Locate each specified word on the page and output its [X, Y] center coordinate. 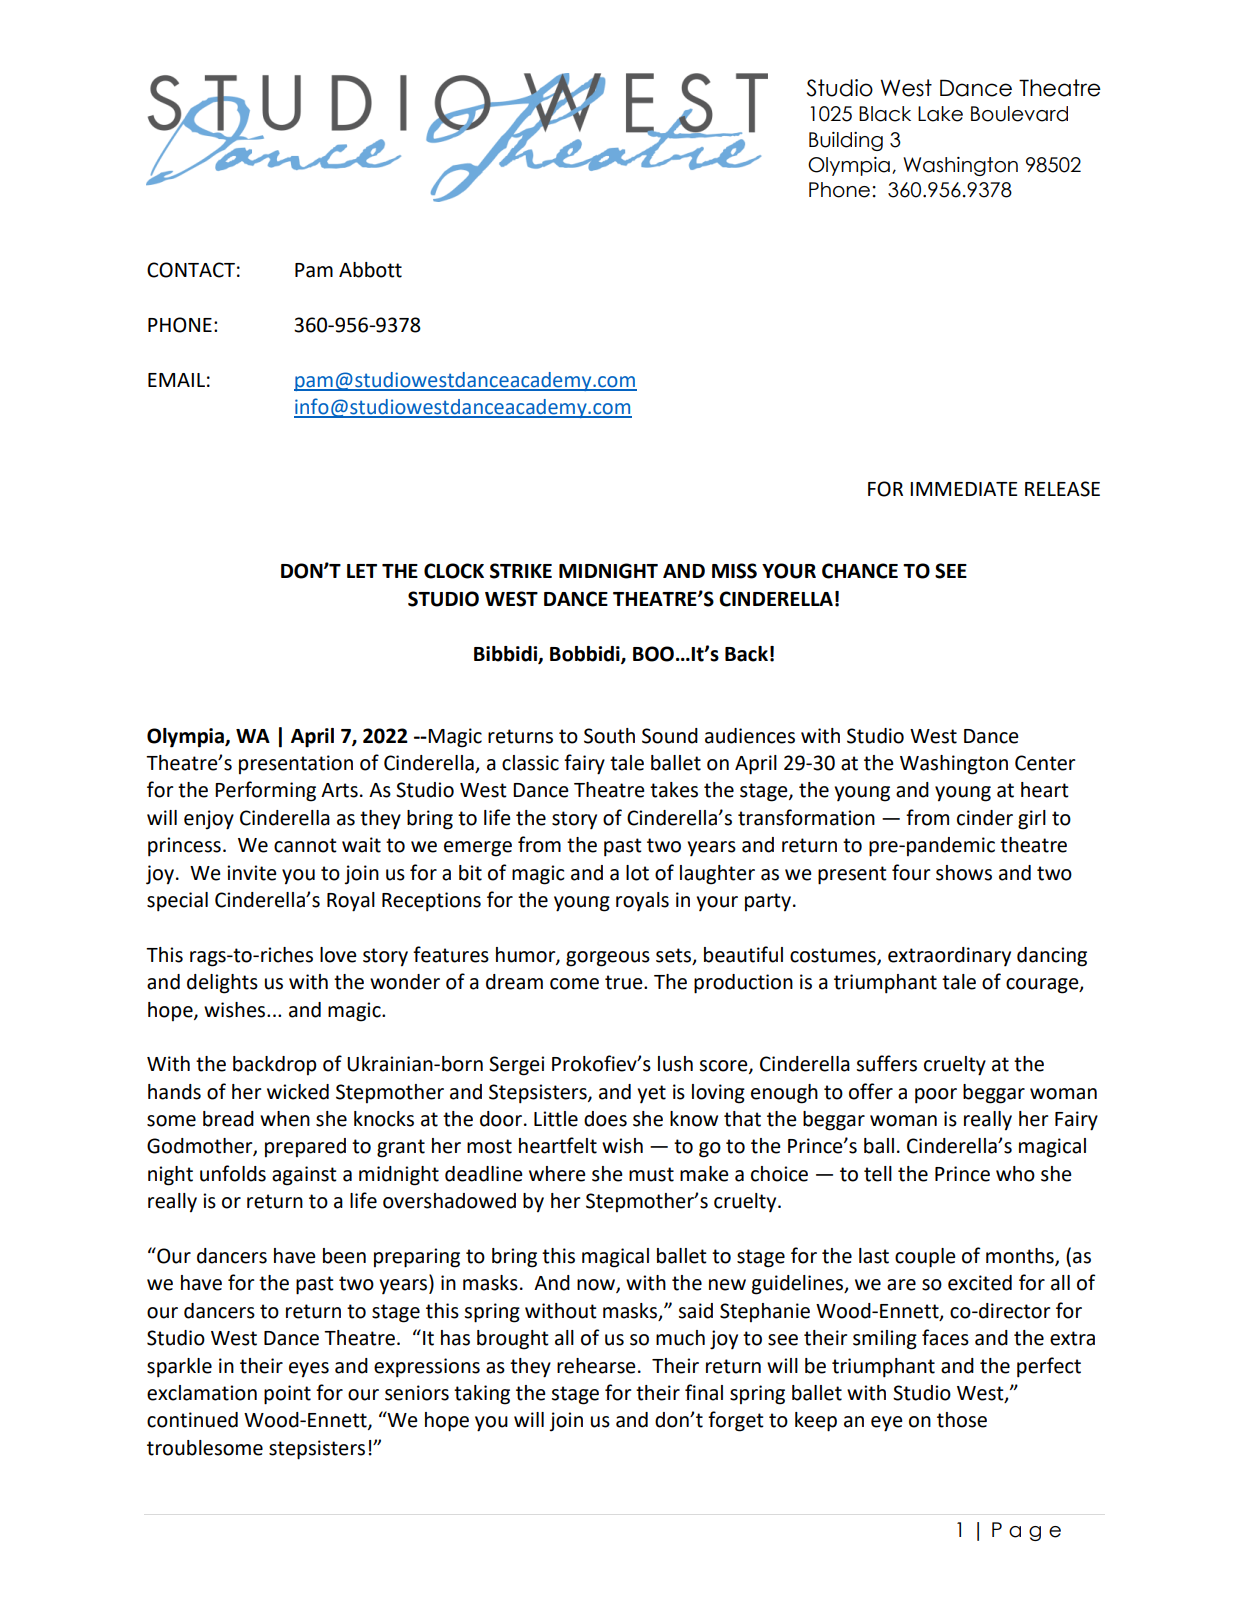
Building [846, 141]
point [287, 1395]
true [625, 982]
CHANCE [860, 571]
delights [222, 984]
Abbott [370, 270]
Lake [940, 114]
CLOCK [454, 571]
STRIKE [521, 571]
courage [1043, 986]
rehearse [596, 1366]
